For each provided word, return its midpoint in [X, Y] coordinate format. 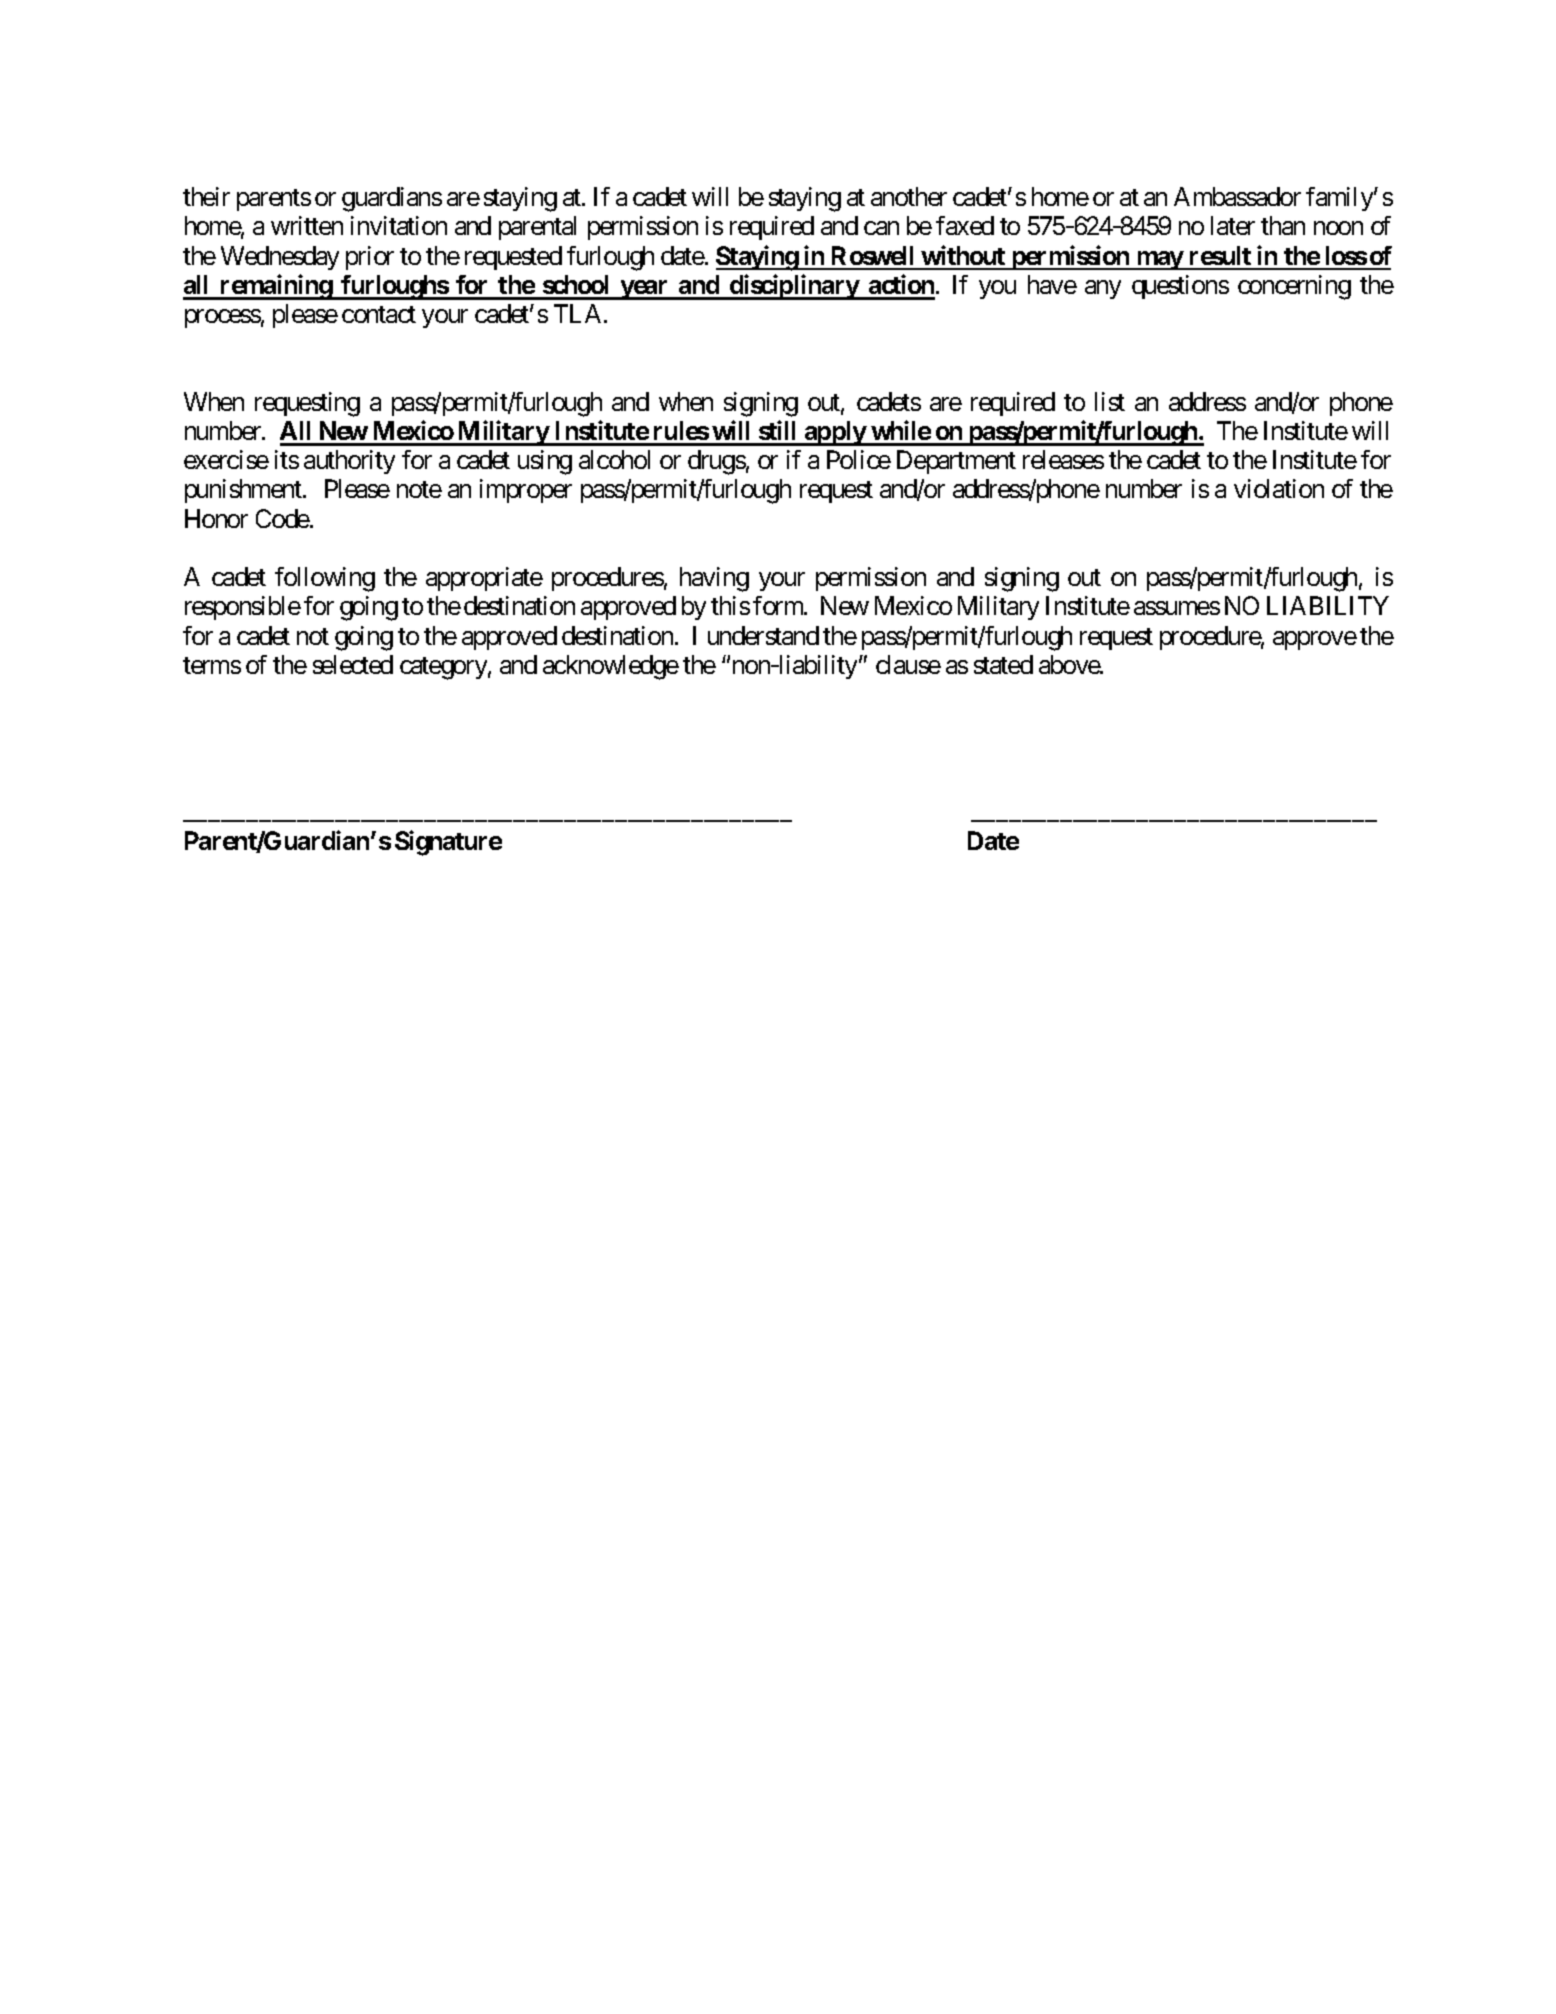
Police [859, 459]
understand [763, 635]
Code [283, 518]
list [1110, 401]
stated [1003, 664]
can [881, 228]
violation [1279, 488]
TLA [579, 313]
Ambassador [1237, 196]
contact [379, 314]
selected [353, 664]
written [307, 225]
